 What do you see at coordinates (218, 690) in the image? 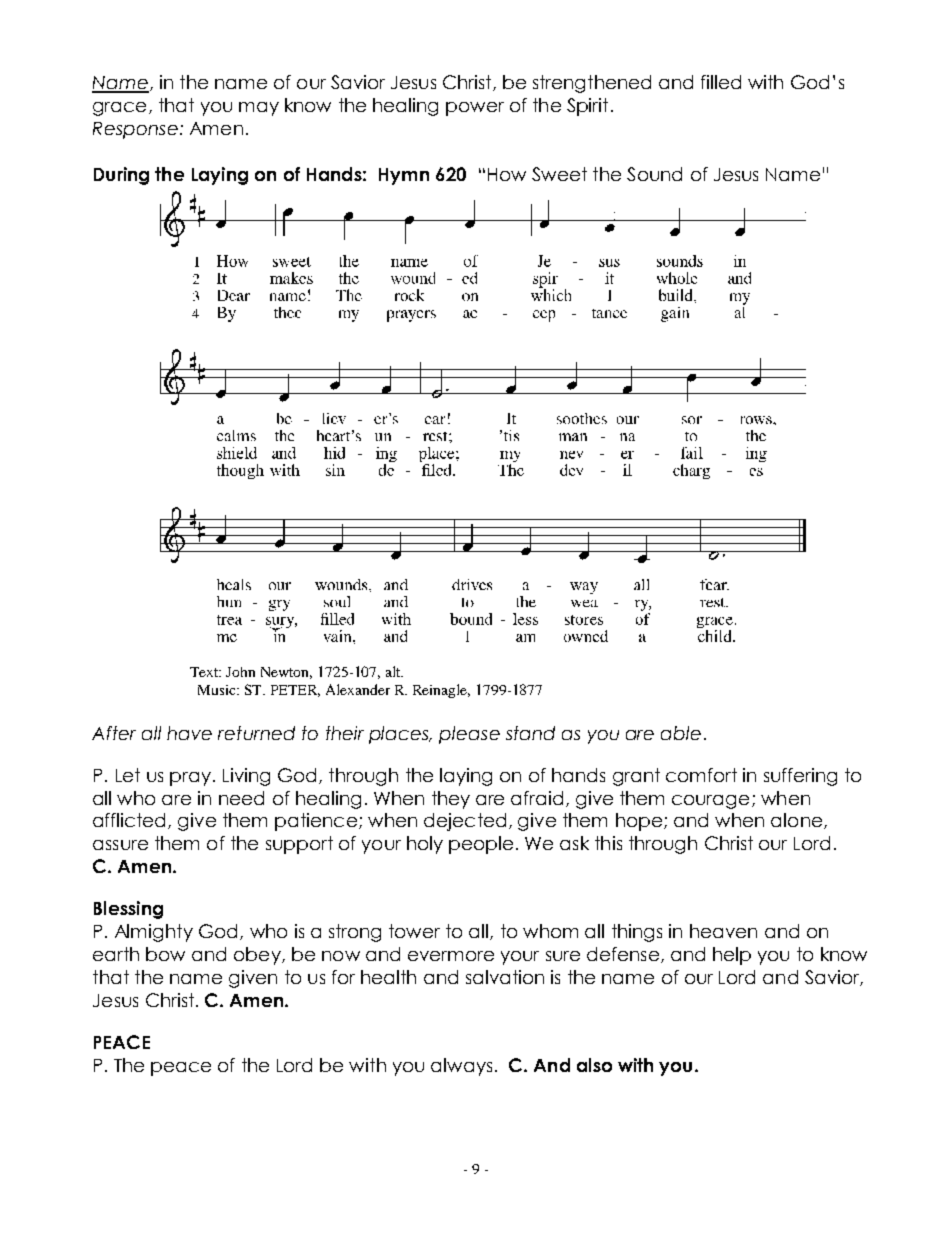
I see `Music` at bounding box center [218, 690].
